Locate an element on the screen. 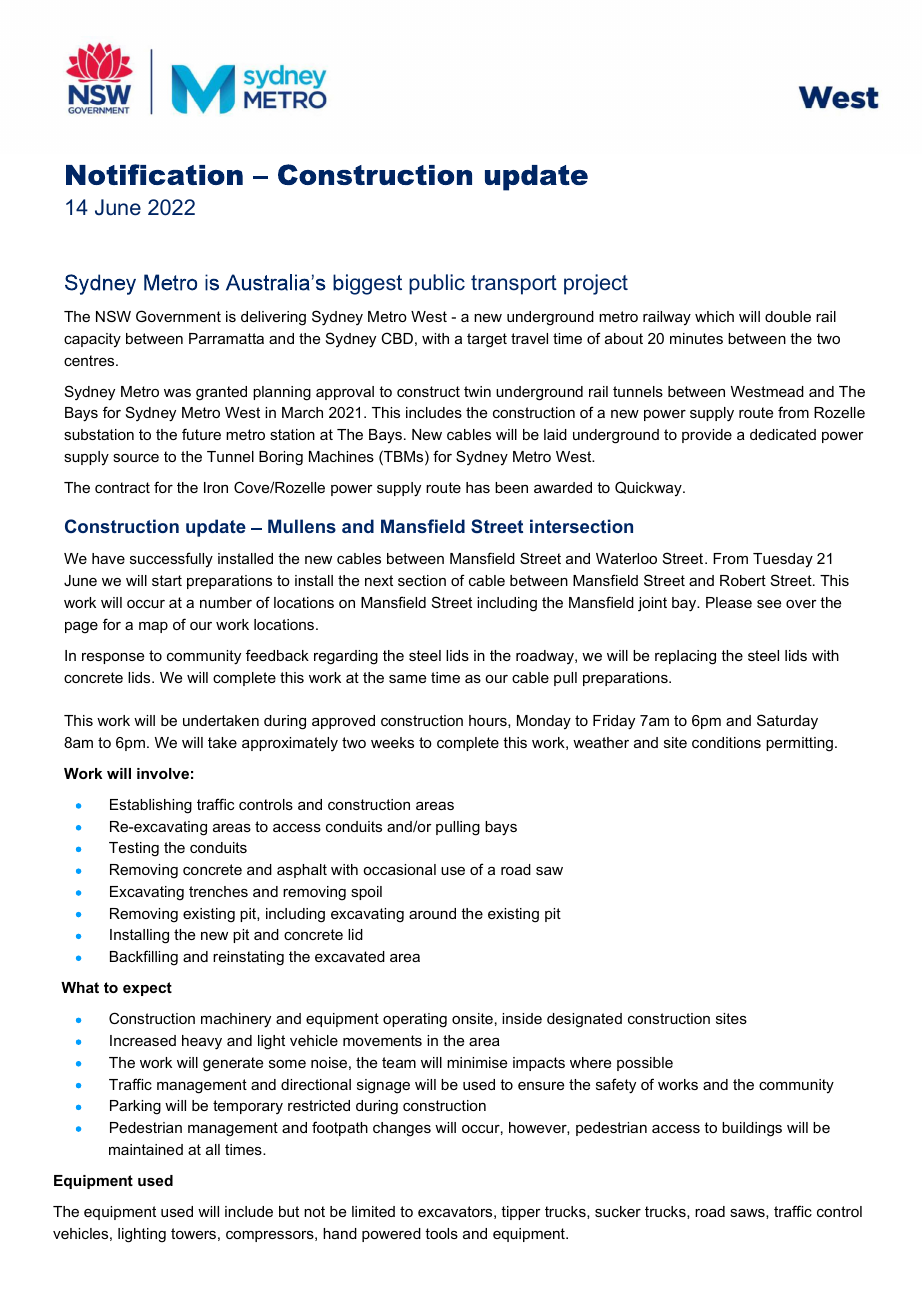 The width and height of the screenshot is (924, 1308). which is located at coordinates (714, 316).
